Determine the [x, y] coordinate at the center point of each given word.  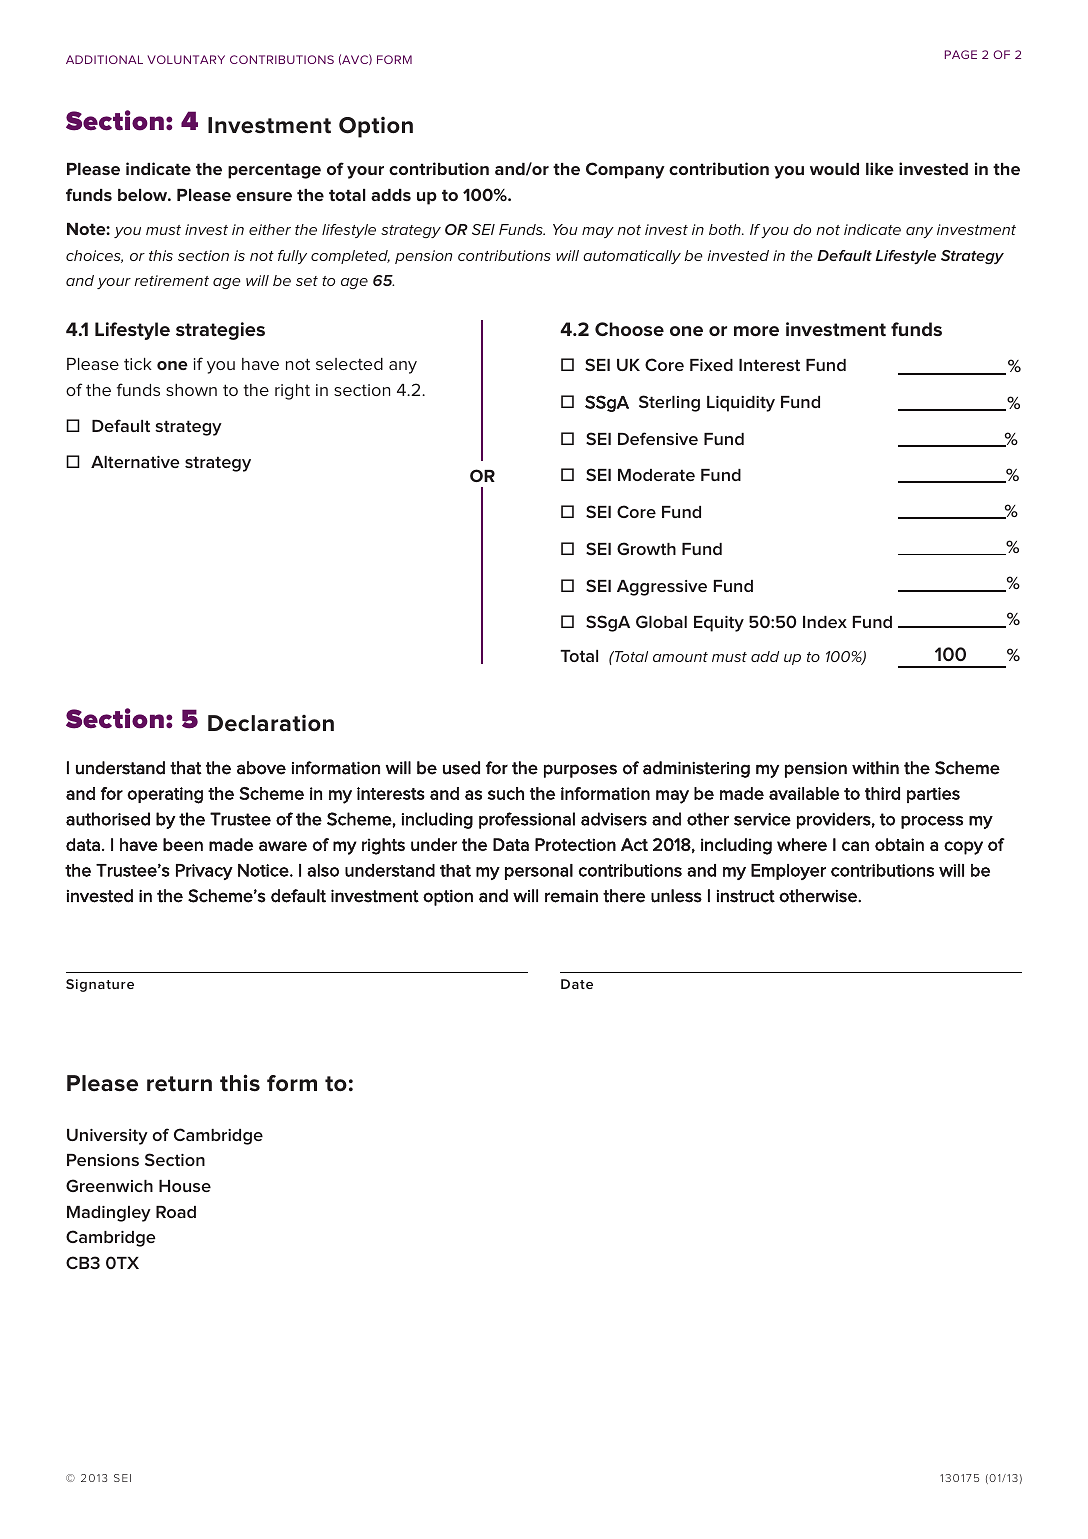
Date [577, 984]
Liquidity [741, 404]
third [882, 793]
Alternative [135, 462]
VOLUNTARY [186, 59]
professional [527, 820]
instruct [746, 896]
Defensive [658, 438]
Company [625, 170]
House [185, 1186]
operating [165, 795]
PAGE [961, 54]
